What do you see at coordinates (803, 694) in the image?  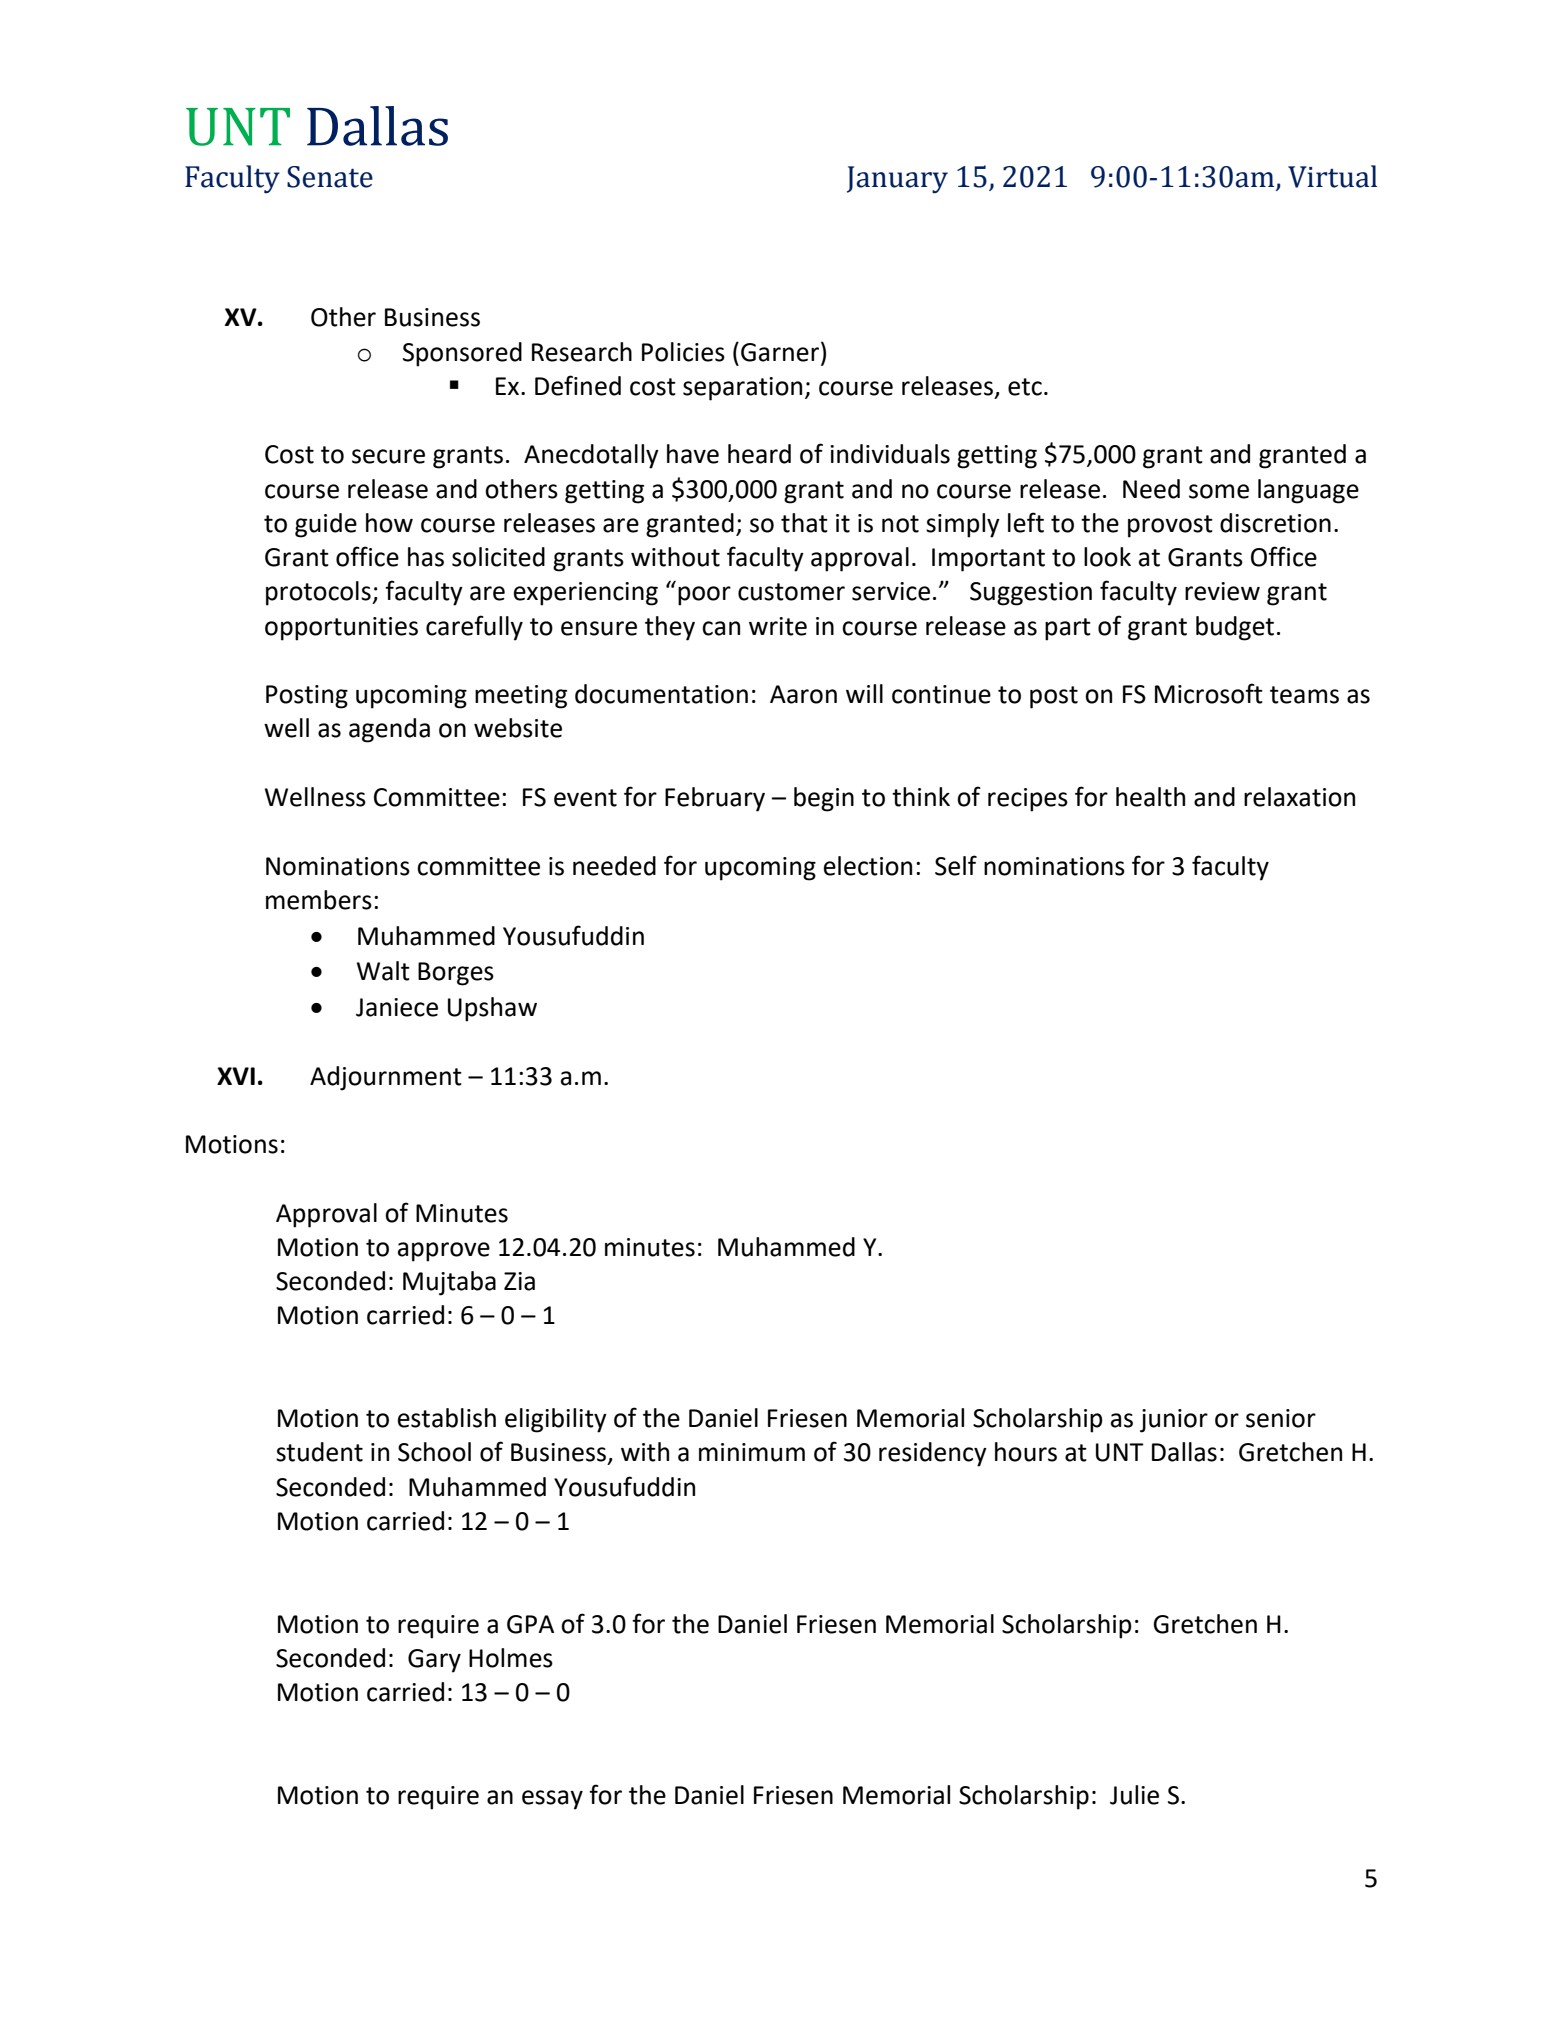 I see `Aaron` at bounding box center [803, 694].
